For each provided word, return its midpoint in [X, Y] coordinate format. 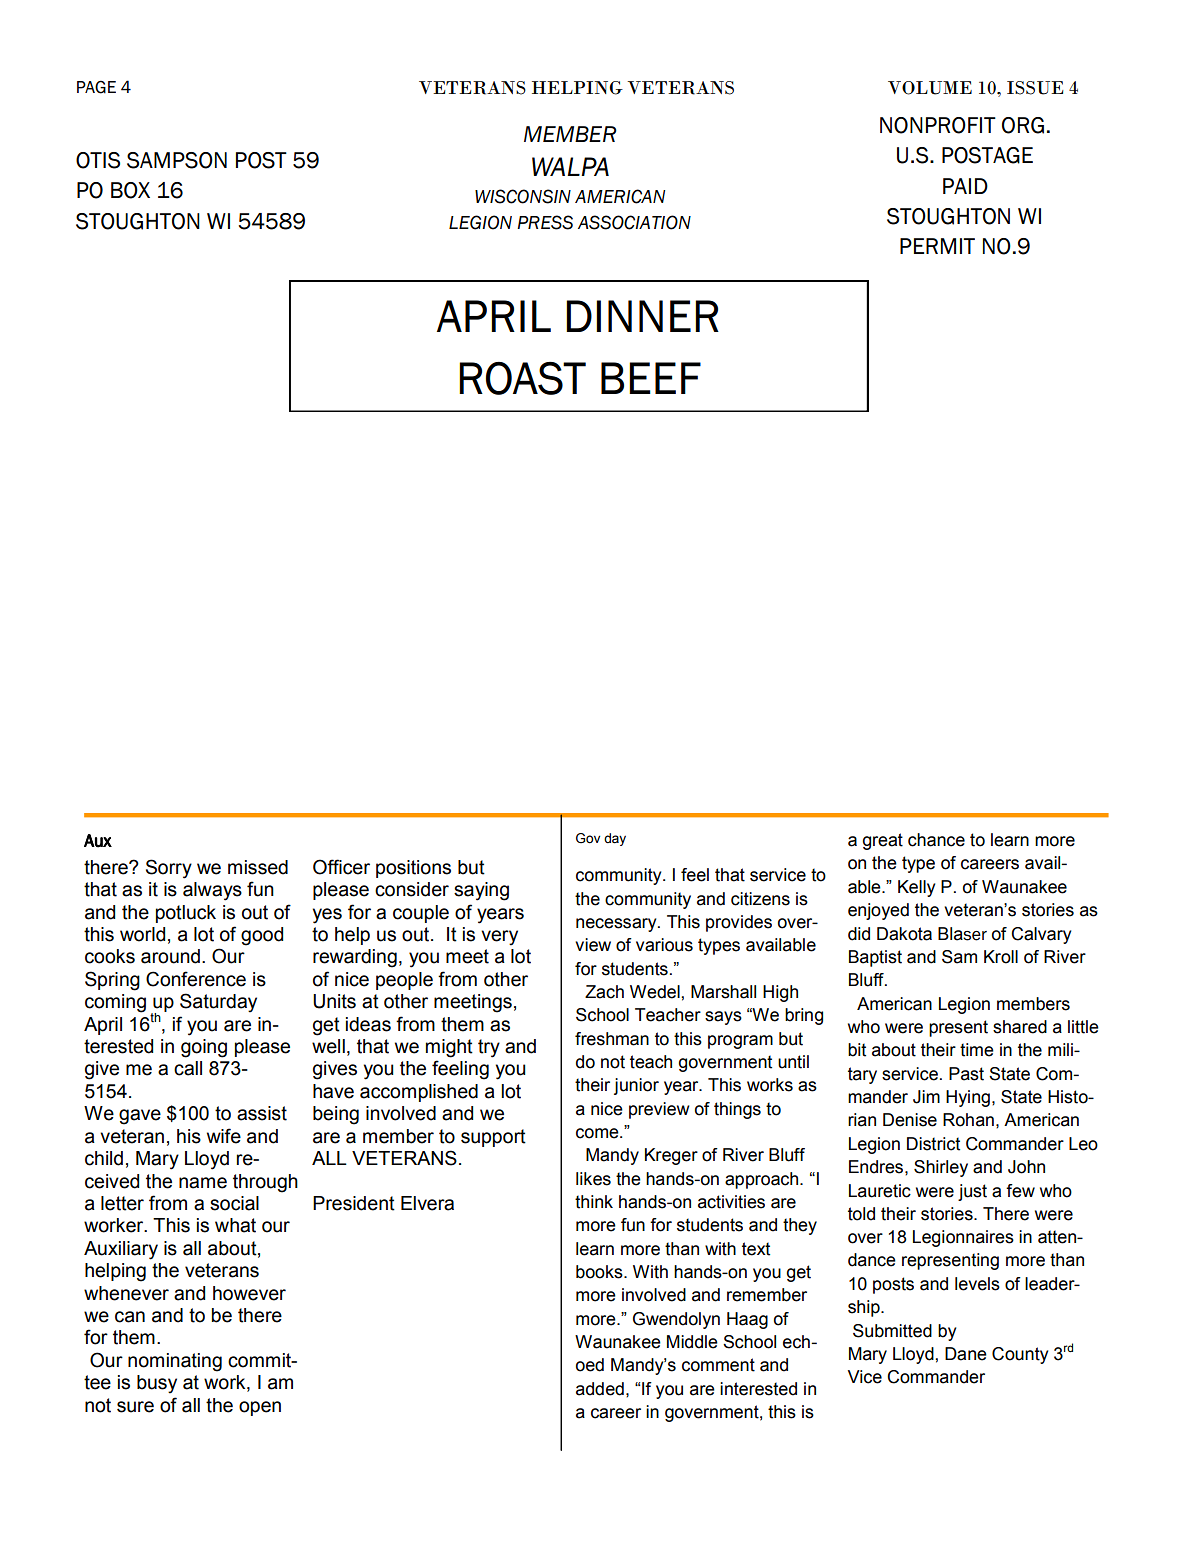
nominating [175, 1362]
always [212, 891]
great [883, 841]
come [598, 1133]
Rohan [968, 1120]
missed [258, 867]
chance [936, 840]
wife [224, 1136]
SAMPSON [177, 160]
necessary [617, 925]
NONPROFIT [938, 125]
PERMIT [937, 246]
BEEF [651, 378]
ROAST [522, 378]
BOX [130, 190]
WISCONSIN [523, 196]
